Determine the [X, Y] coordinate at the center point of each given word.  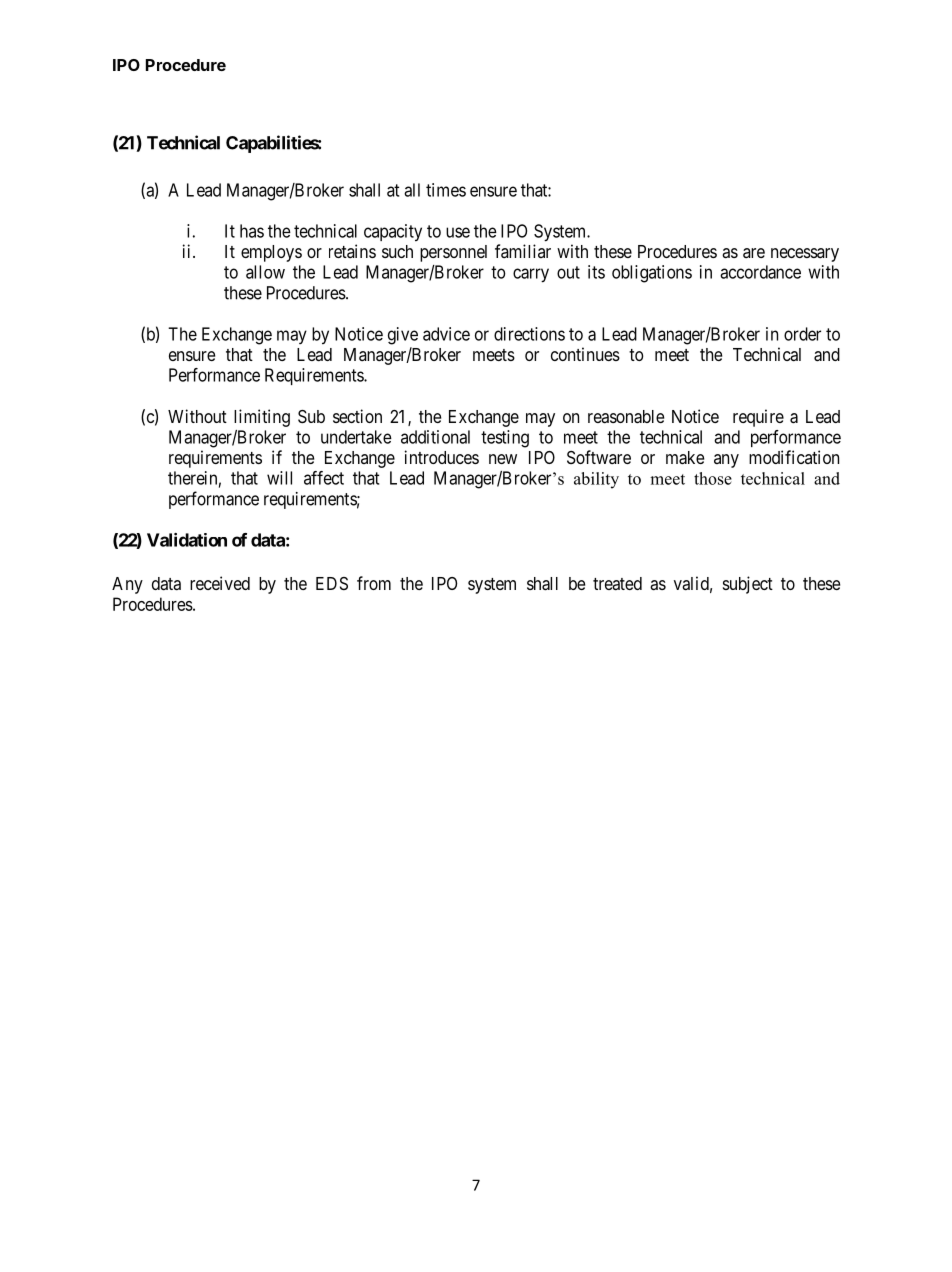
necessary [805, 255]
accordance [760, 272]
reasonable [626, 417]
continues [585, 354]
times [446, 190]
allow [265, 272]
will [279, 478]
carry [531, 275]
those [713, 478]
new [503, 459]
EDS [332, 583]
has [252, 231]
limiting [262, 418]
